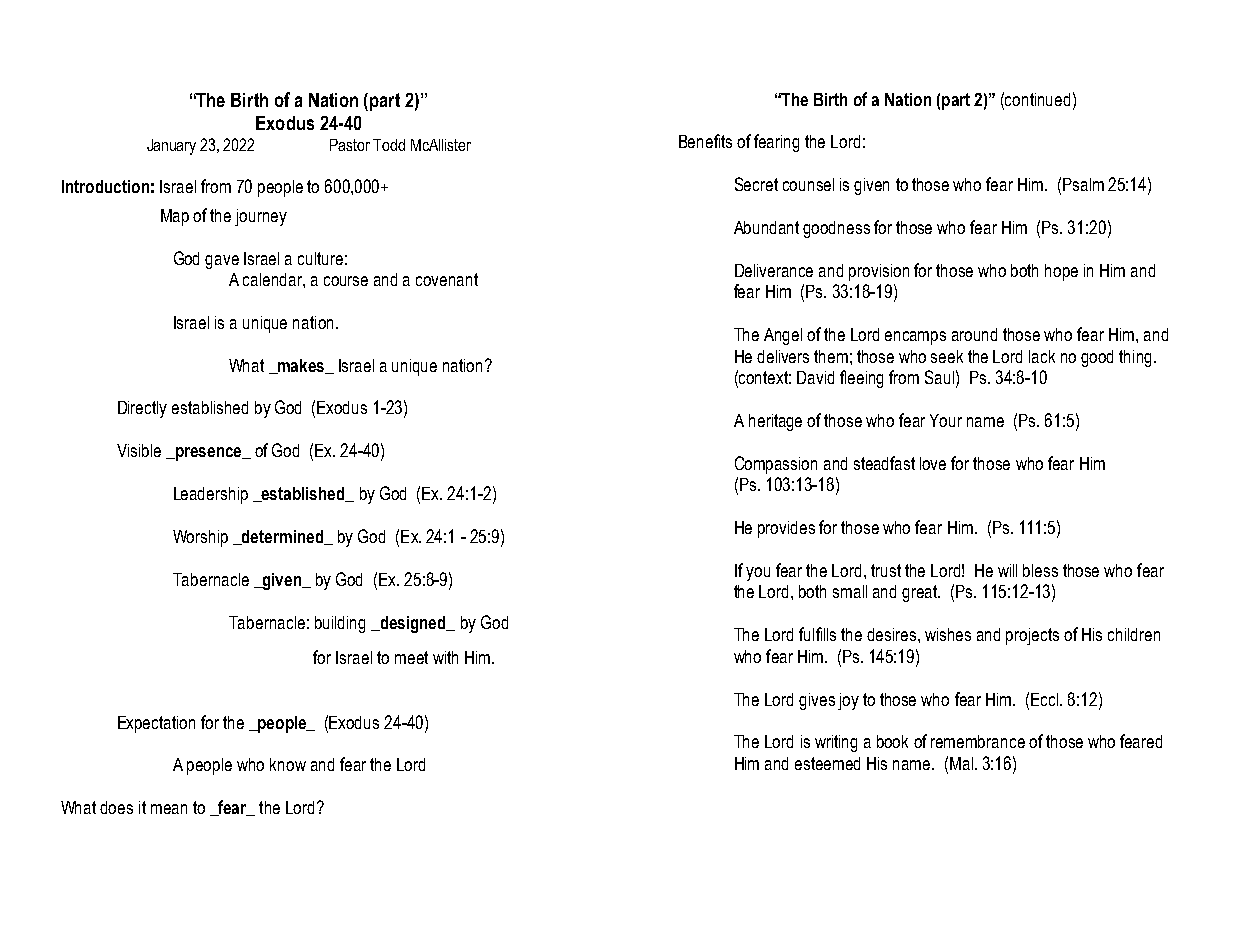 This image has width=1233, height=952. I want to click on lack, so click(1042, 356).
